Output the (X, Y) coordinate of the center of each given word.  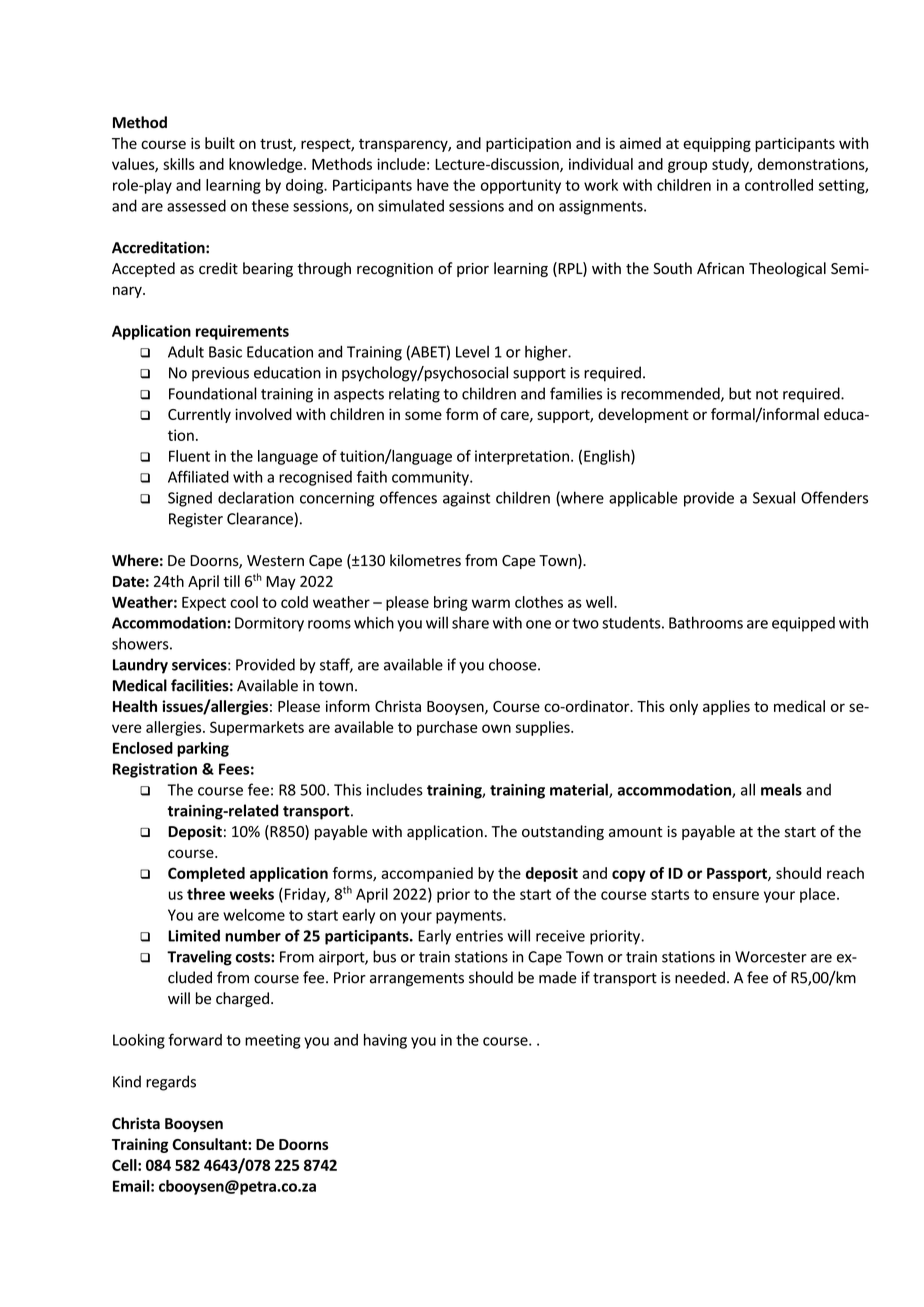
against (466, 499)
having (385, 1041)
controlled (779, 185)
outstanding (563, 832)
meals (781, 789)
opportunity (521, 186)
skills (179, 164)
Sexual (774, 497)
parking (203, 749)
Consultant (210, 1144)
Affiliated (198, 476)
